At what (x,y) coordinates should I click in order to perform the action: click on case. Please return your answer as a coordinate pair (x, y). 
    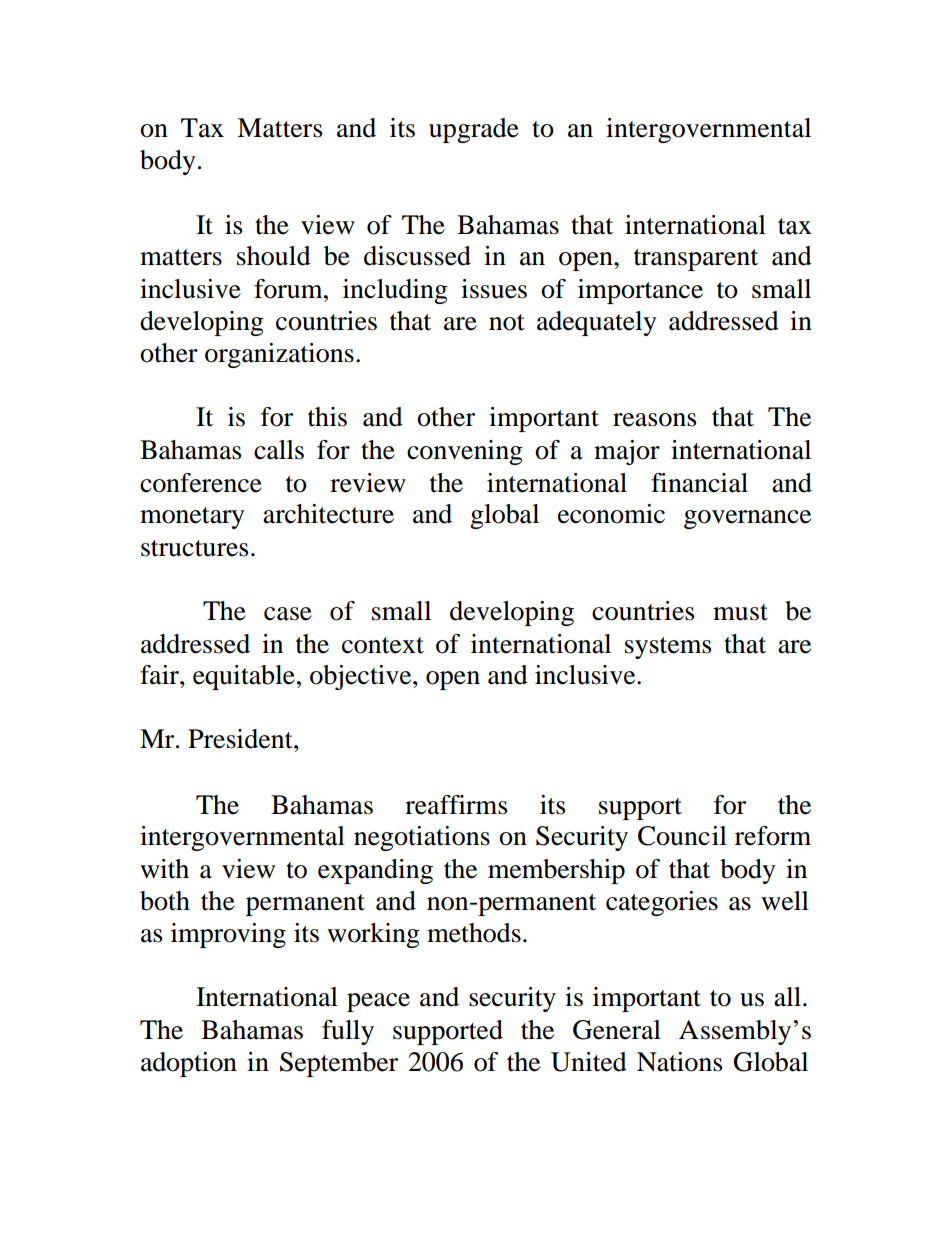
    Looking at the image, I should click on (288, 614).
